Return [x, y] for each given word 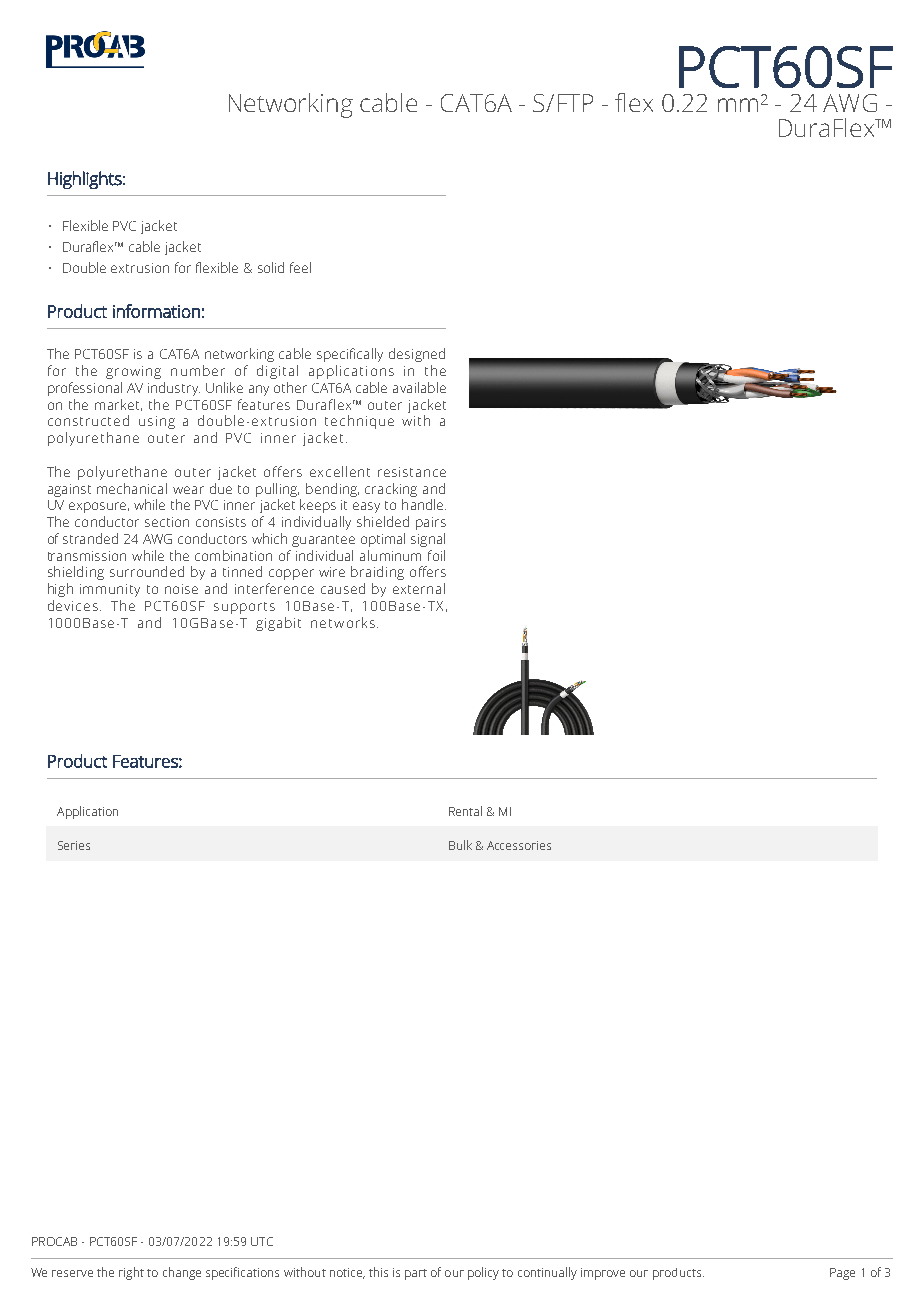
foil [436, 555]
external [419, 588]
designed [417, 355]
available [419, 387]
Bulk [460, 845]
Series [74, 845]
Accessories [519, 845]
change [182, 1273]
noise [181, 589]
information [156, 311]
